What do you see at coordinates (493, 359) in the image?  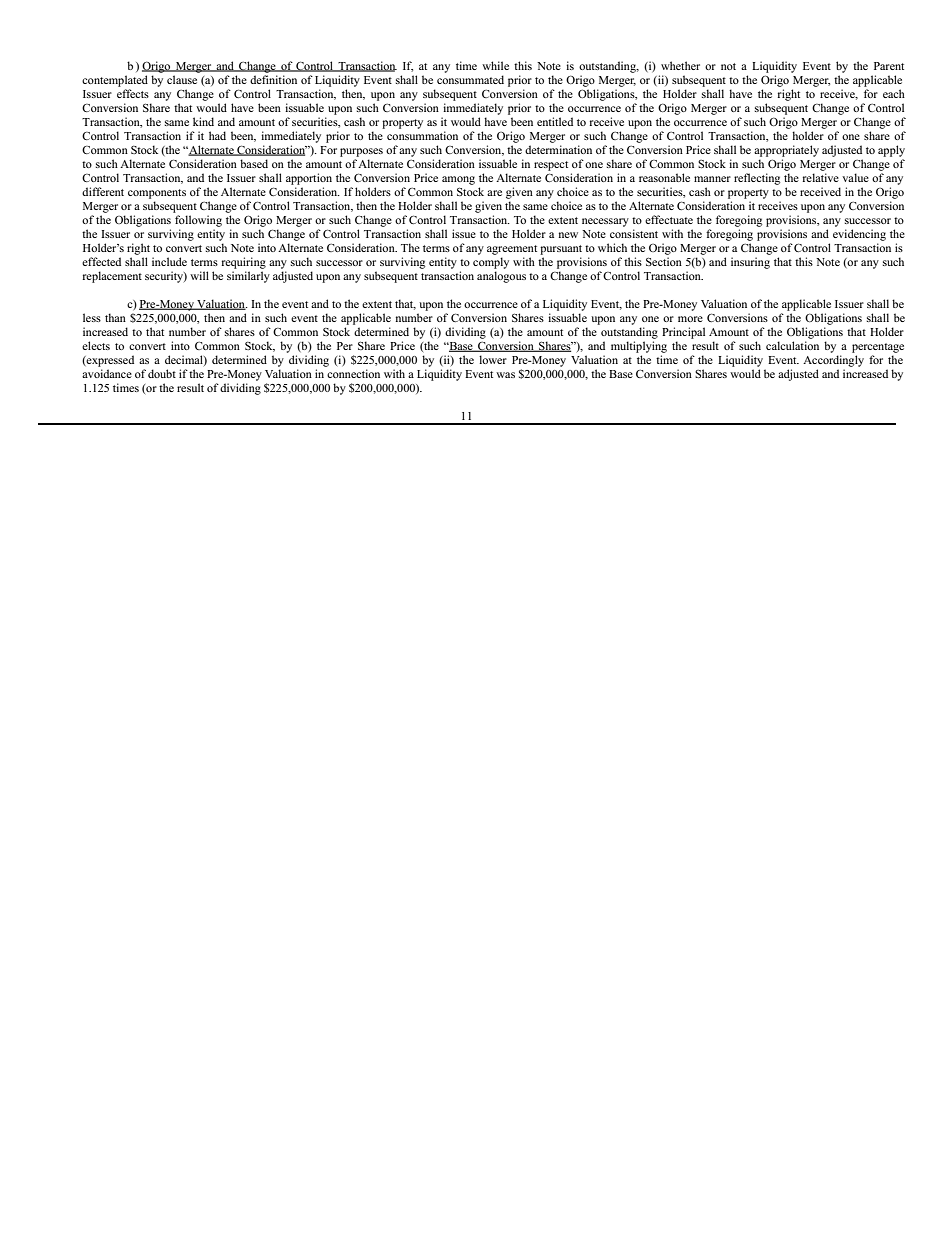 I see `lower` at bounding box center [493, 359].
